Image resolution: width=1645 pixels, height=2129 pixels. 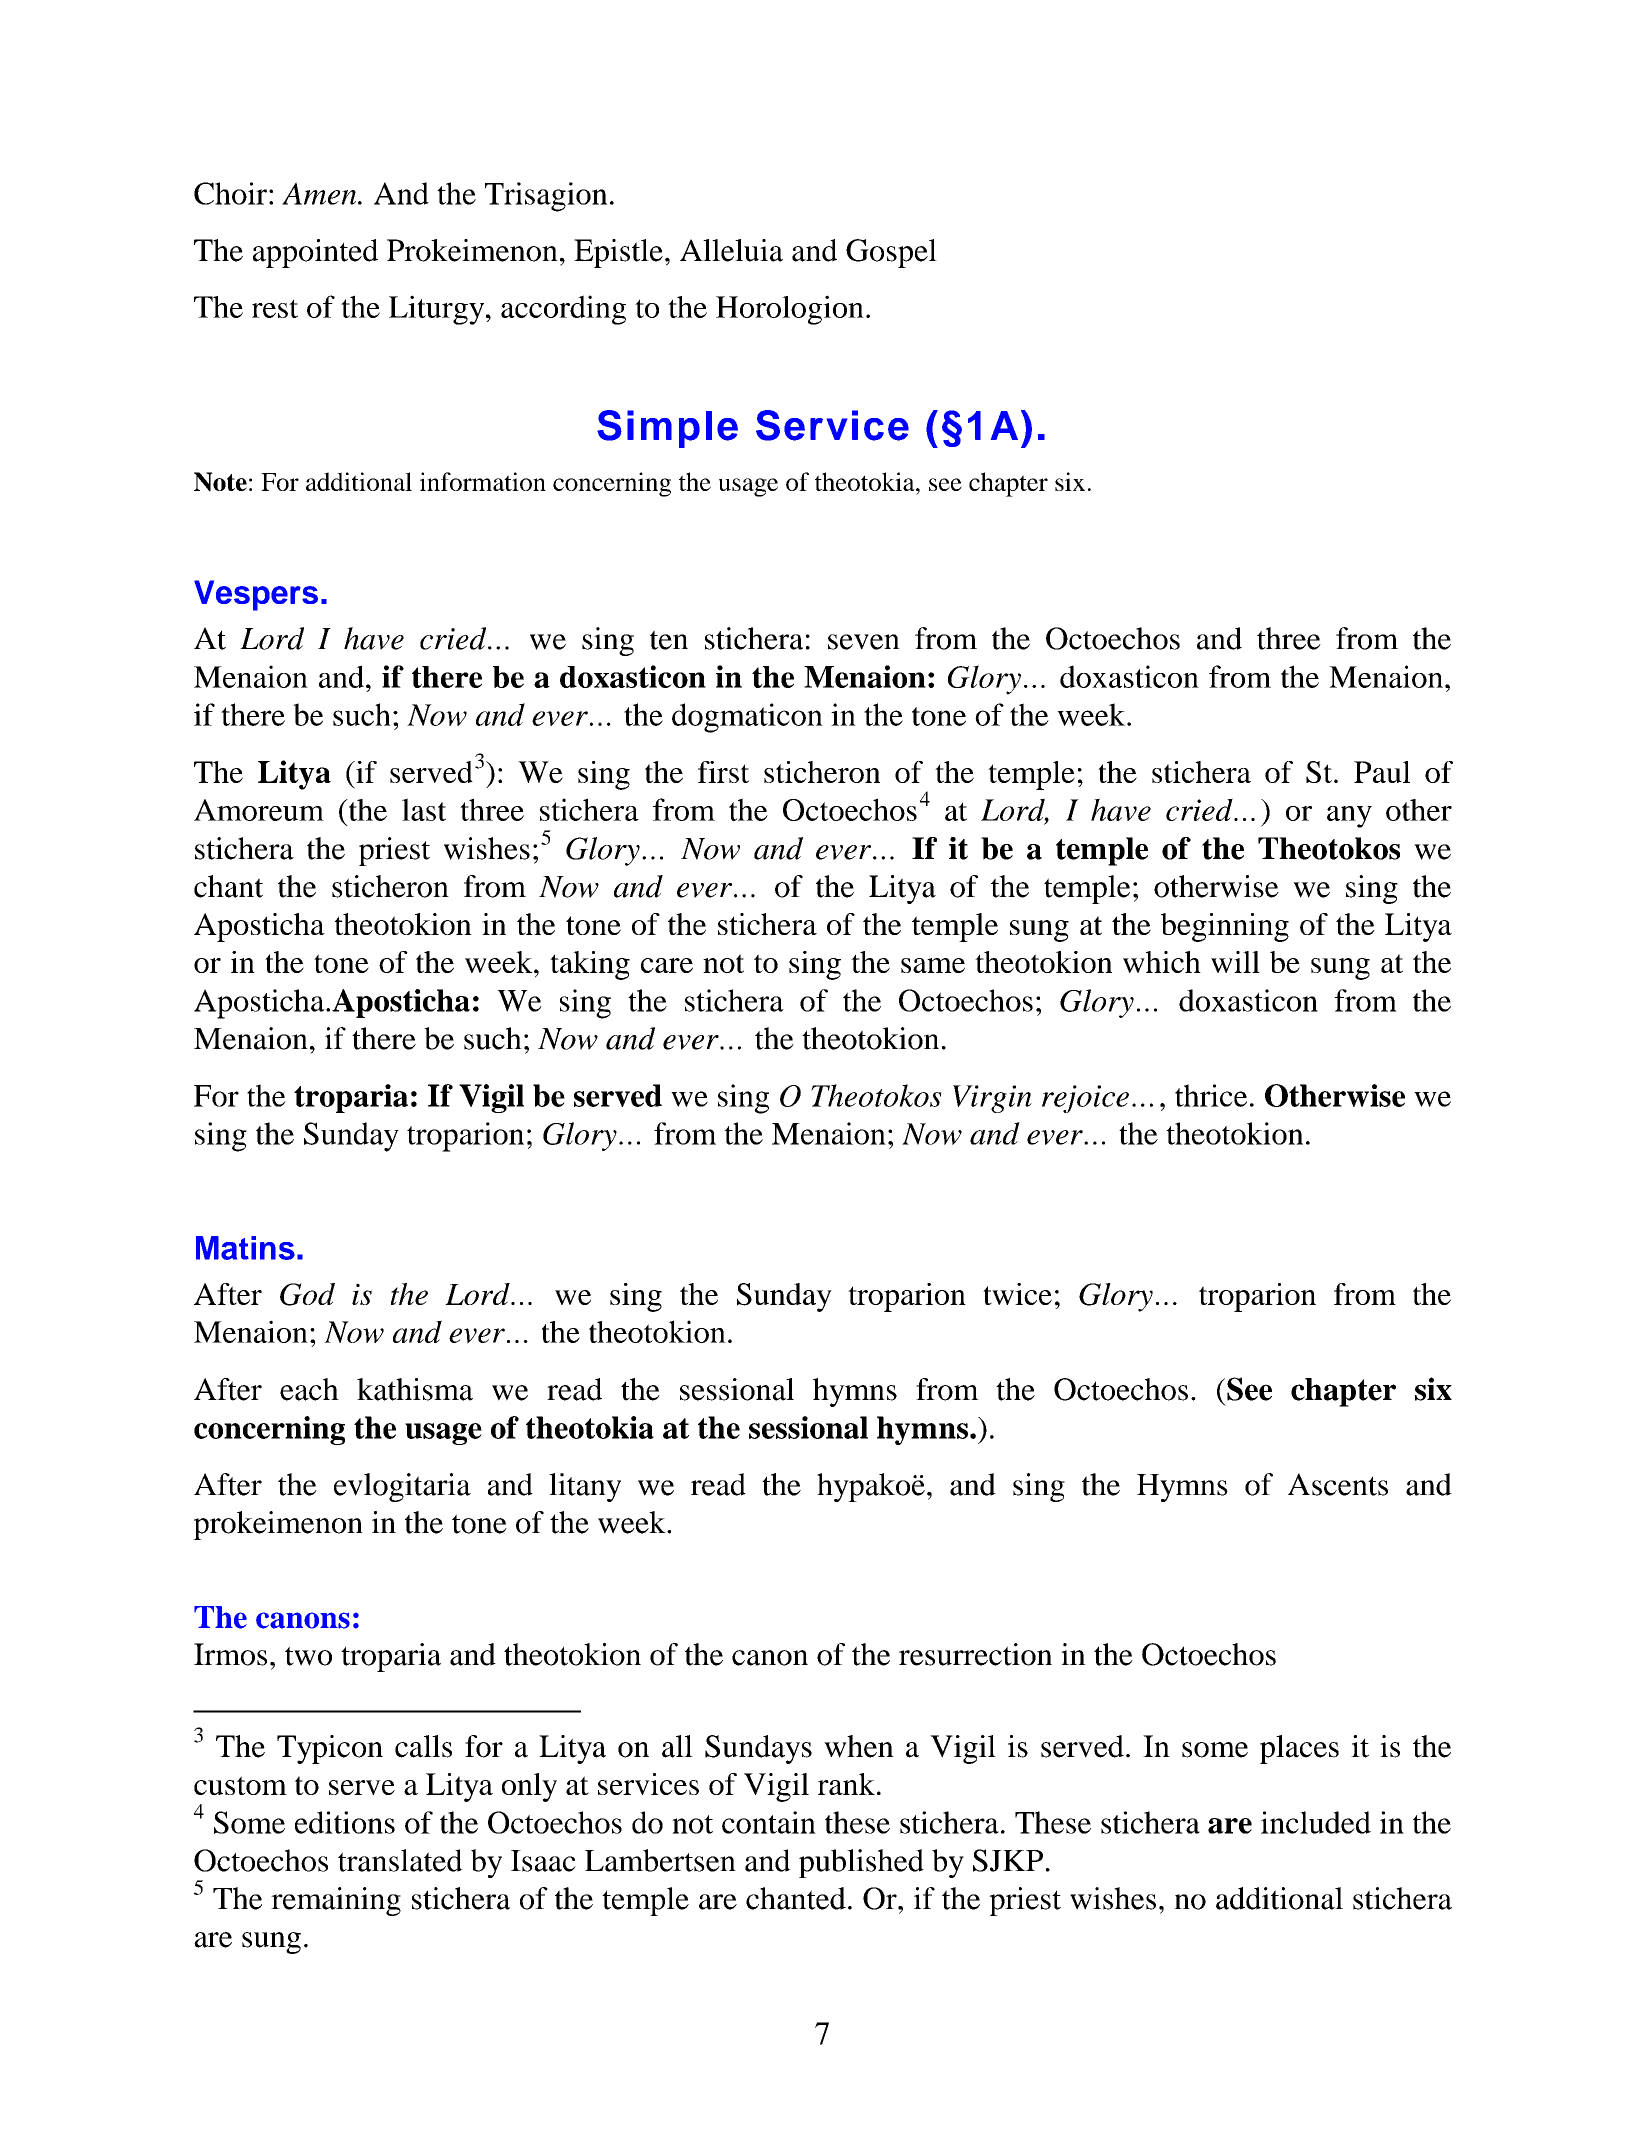 I want to click on contain, so click(x=769, y=1822).
